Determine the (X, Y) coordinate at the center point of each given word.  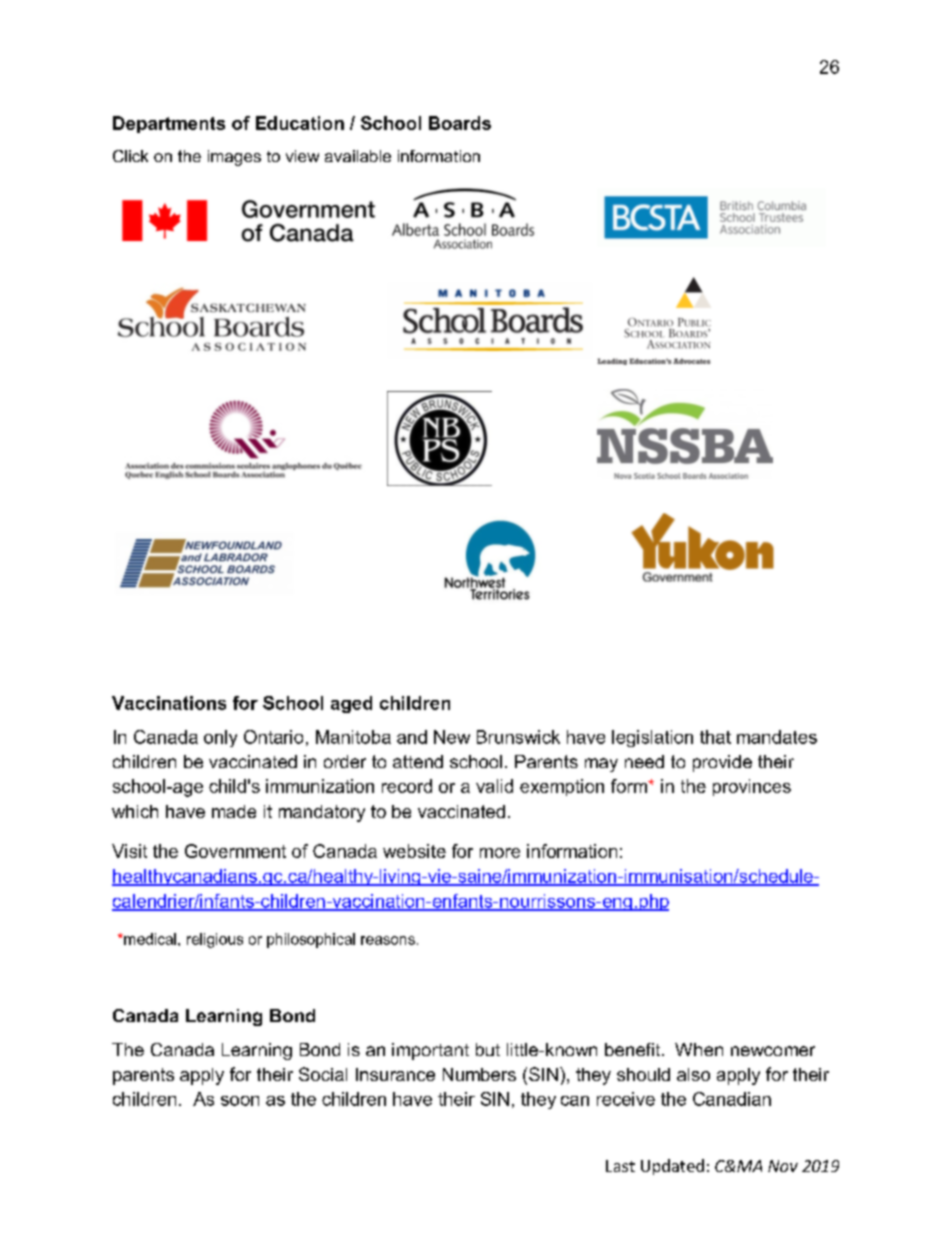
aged (351, 704)
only (220, 738)
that (715, 737)
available (358, 156)
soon (240, 1101)
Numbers (479, 1074)
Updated (672, 1167)
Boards (460, 123)
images (234, 158)
